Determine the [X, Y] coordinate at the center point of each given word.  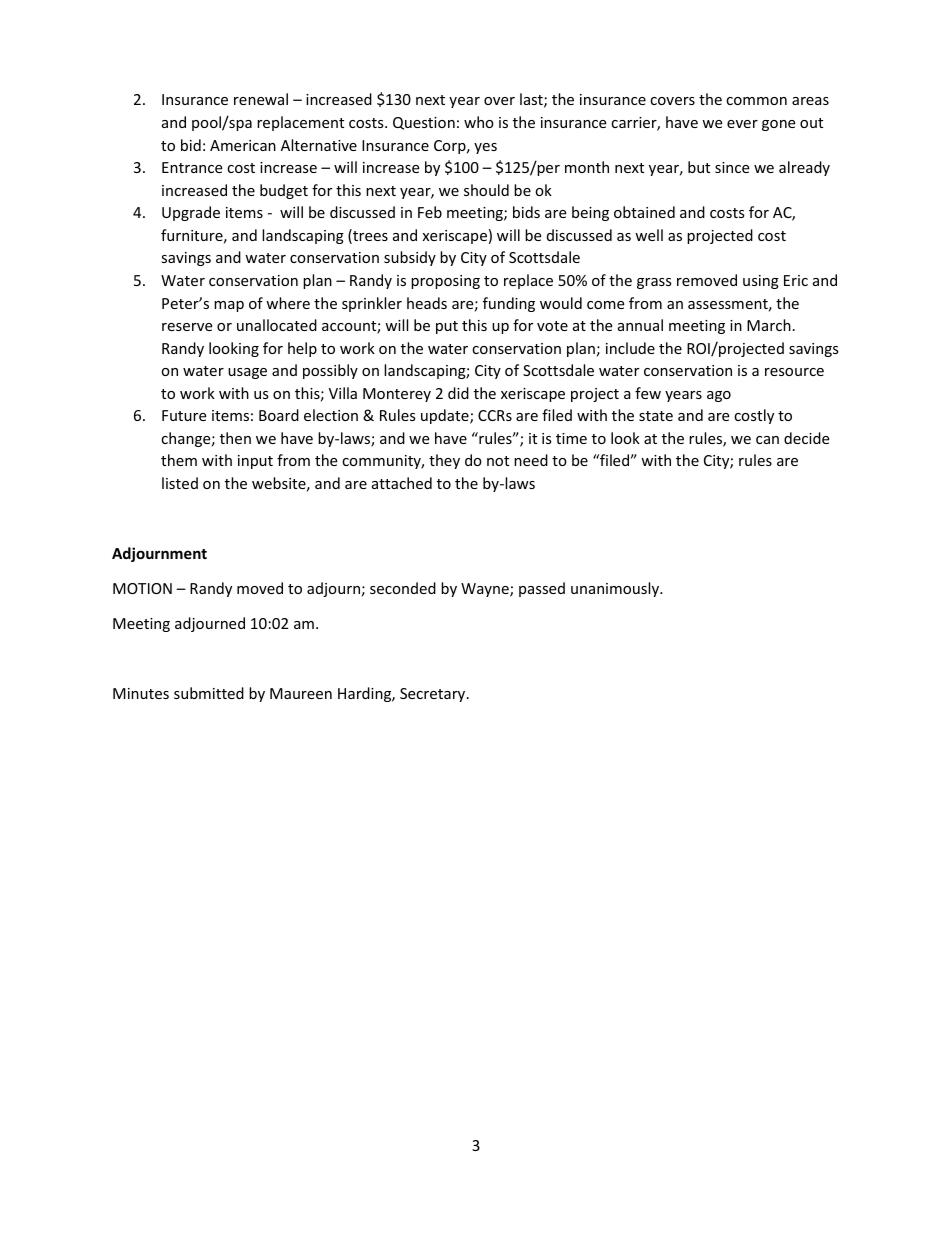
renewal [261, 99]
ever [742, 124]
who [479, 122]
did [458, 393]
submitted [209, 693]
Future [184, 415]
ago [719, 396]
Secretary [434, 695]
